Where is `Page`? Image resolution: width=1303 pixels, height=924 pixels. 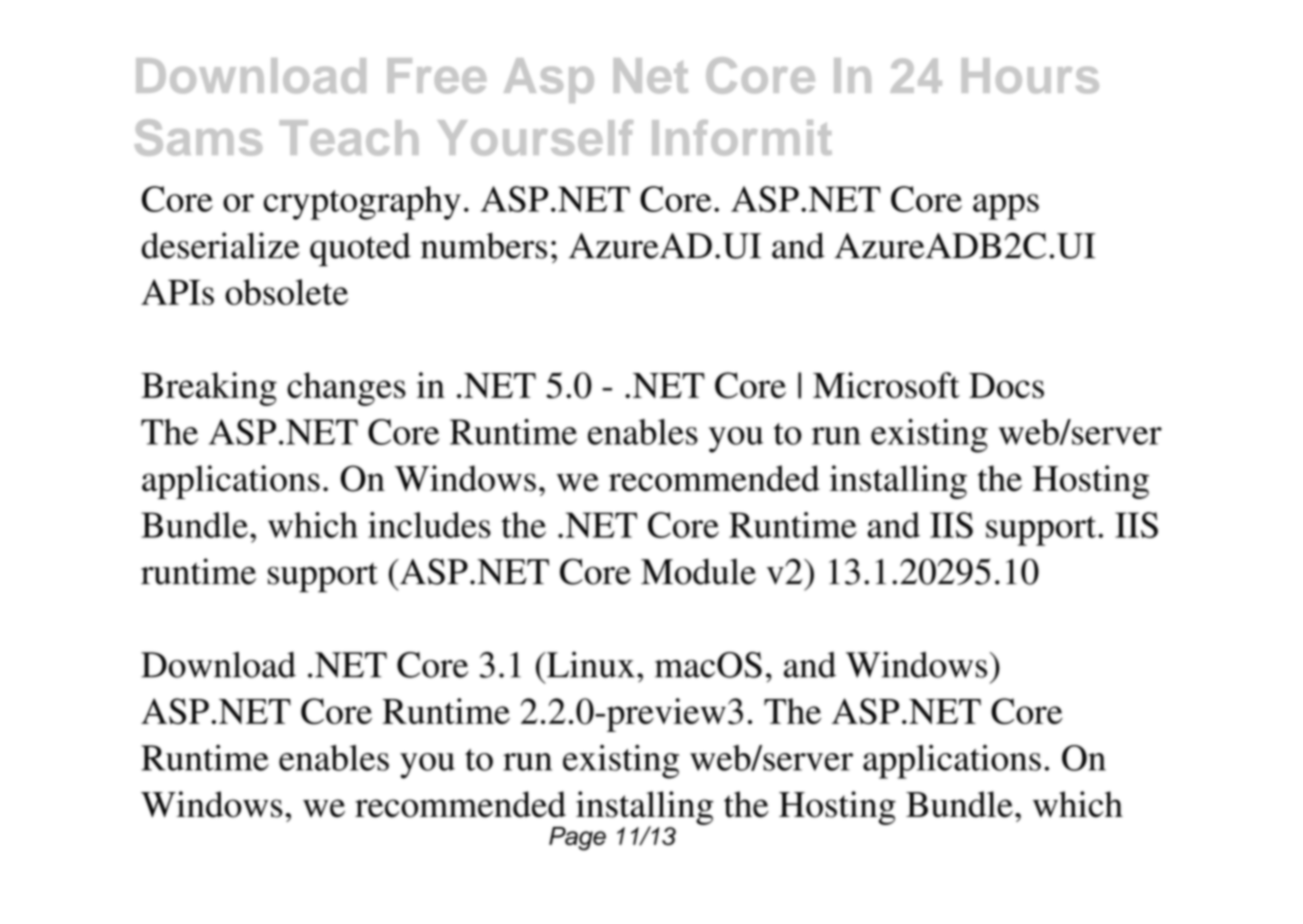 Page is located at coordinates (577, 839).
